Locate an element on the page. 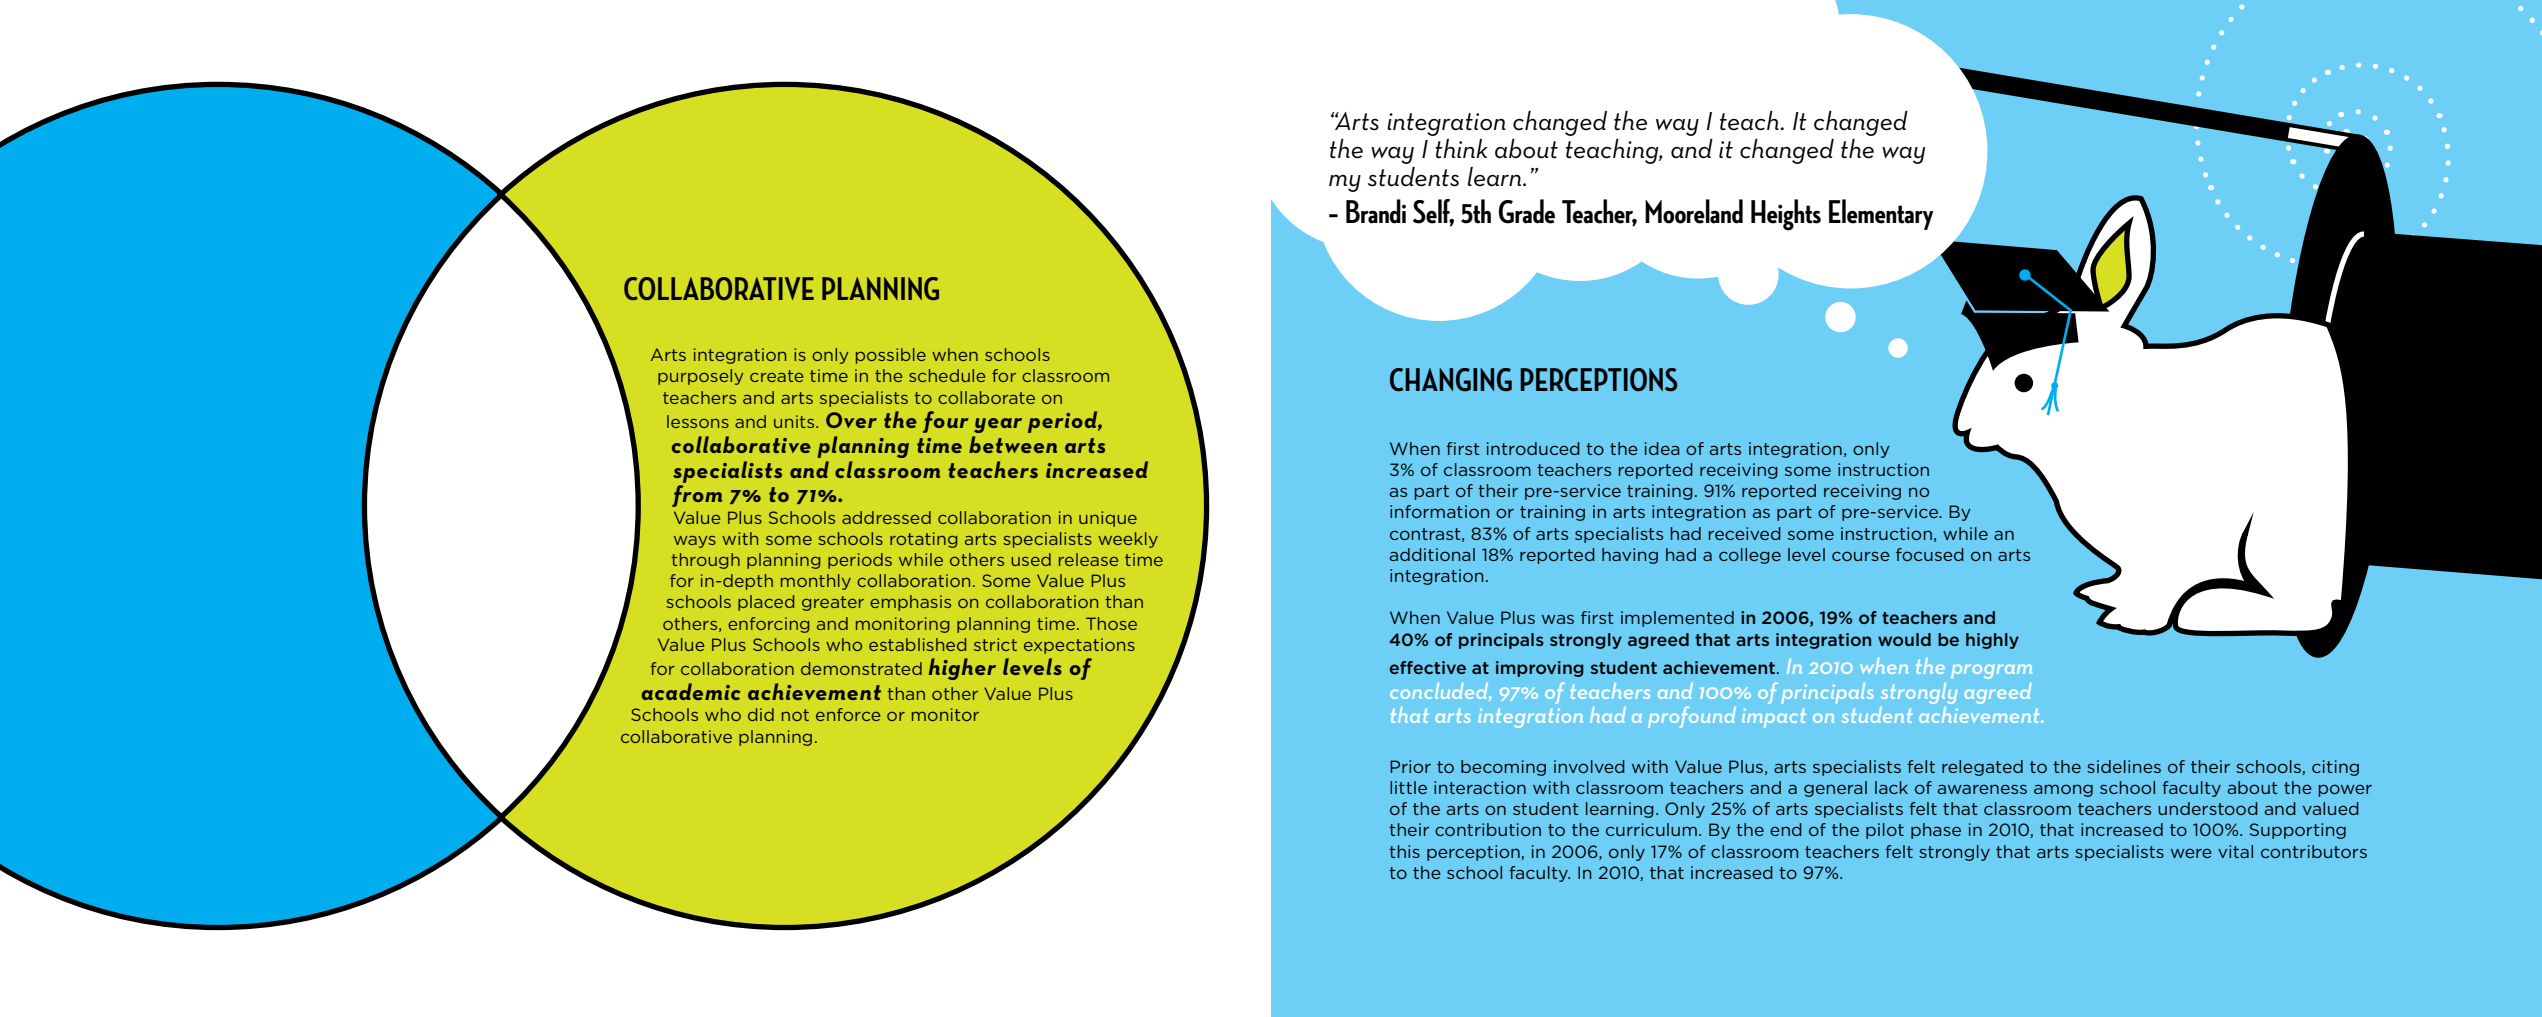 This document has width=2542, height=1017. think is located at coordinates (1461, 148).
